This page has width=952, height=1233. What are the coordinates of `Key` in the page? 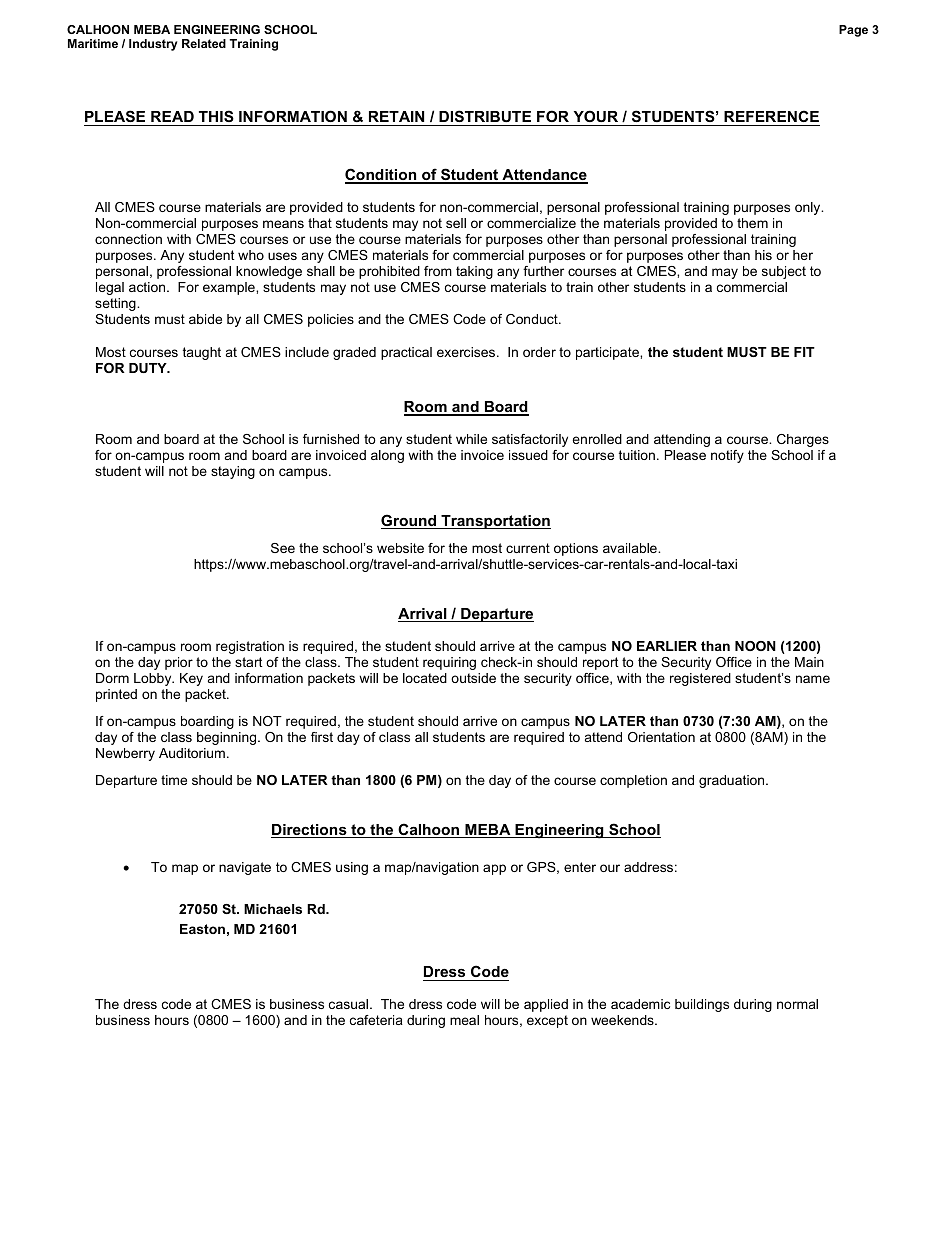 It's located at (191, 679).
